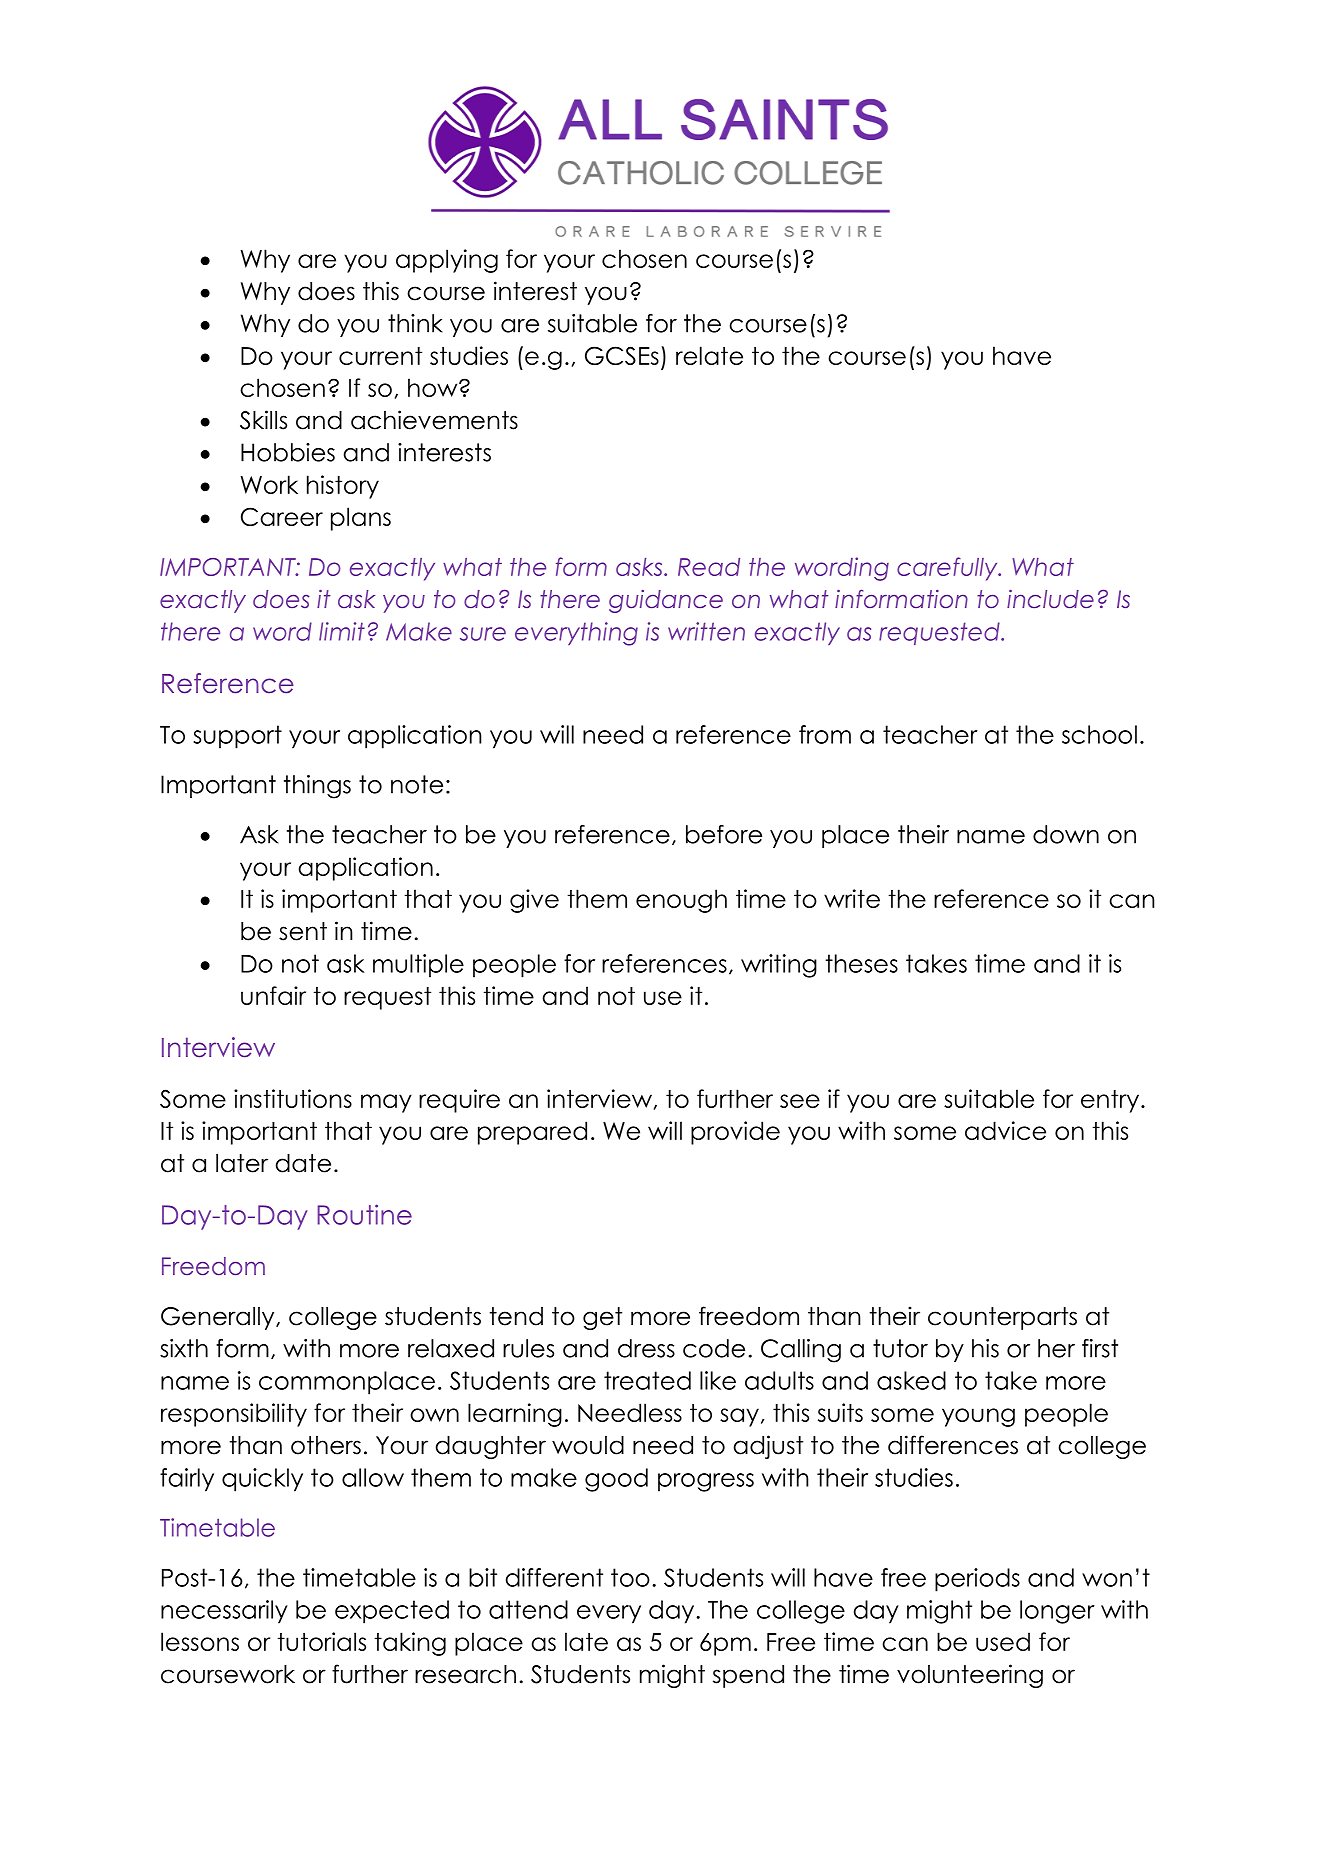 This screenshot has height=1866, width=1320. What do you see at coordinates (862, 963) in the screenshot?
I see `theses` at bounding box center [862, 963].
